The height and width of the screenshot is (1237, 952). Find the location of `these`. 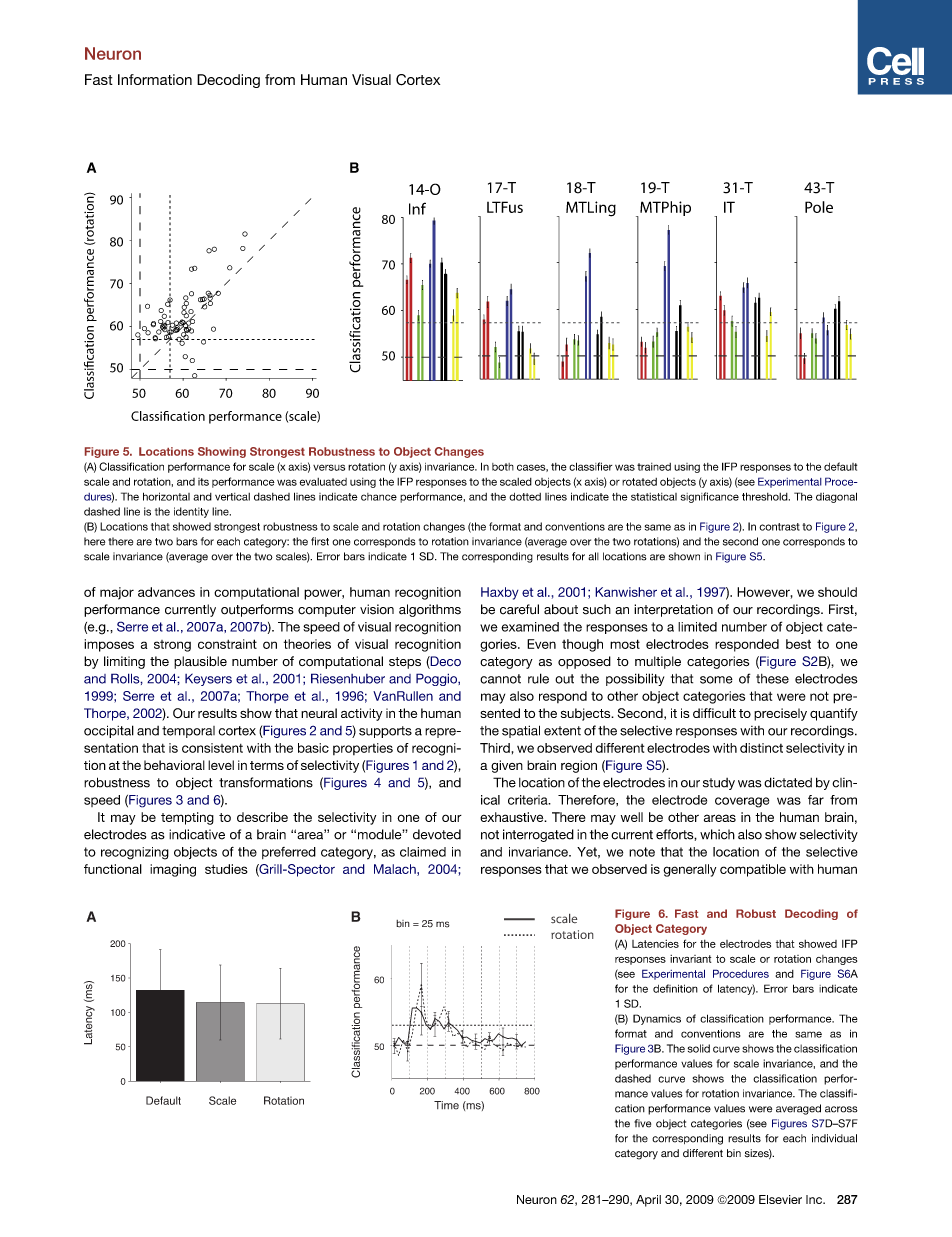

these is located at coordinates (772, 679).
